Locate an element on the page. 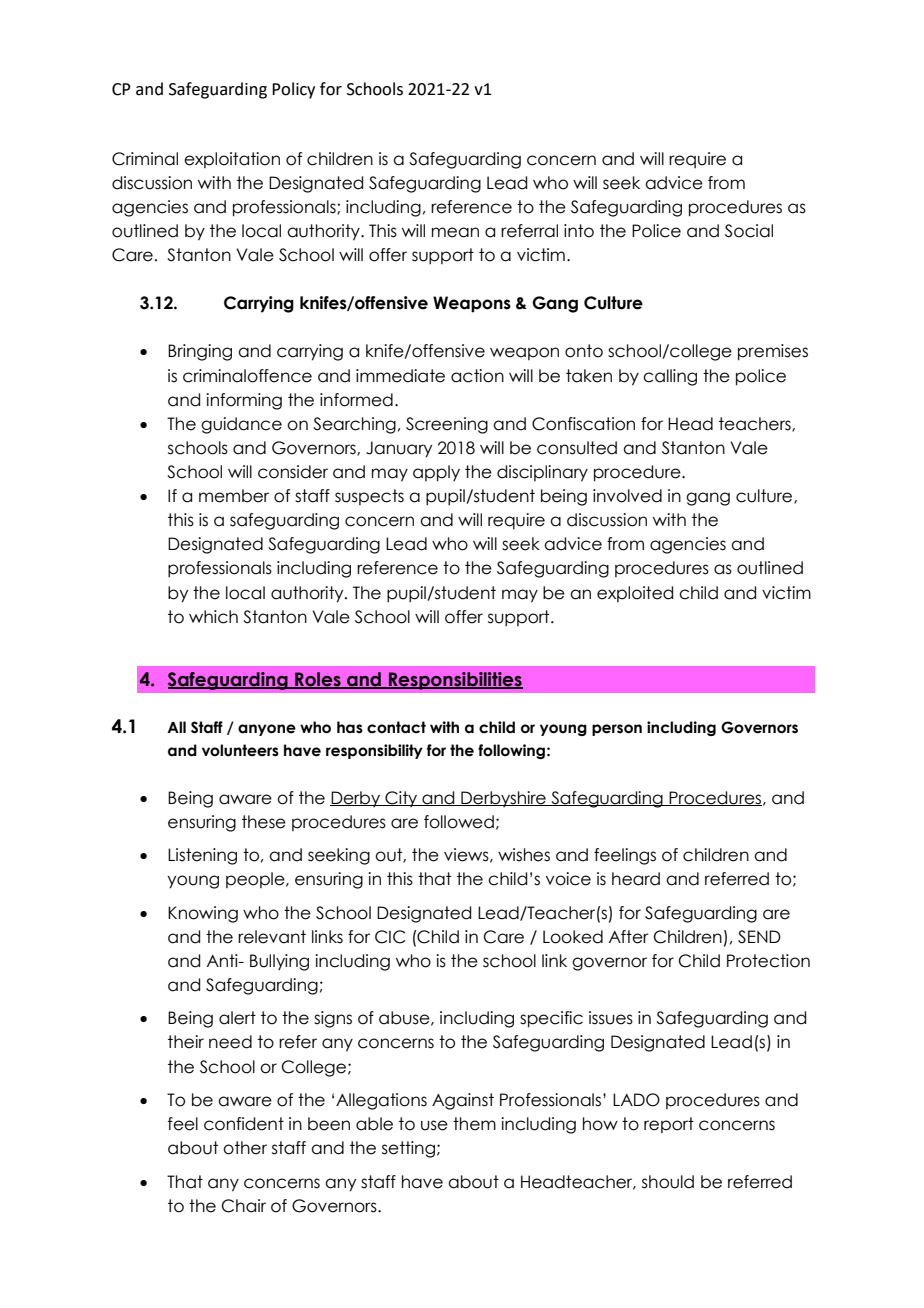 This document has width=924, height=1308. other is located at coordinates (245, 1148).
